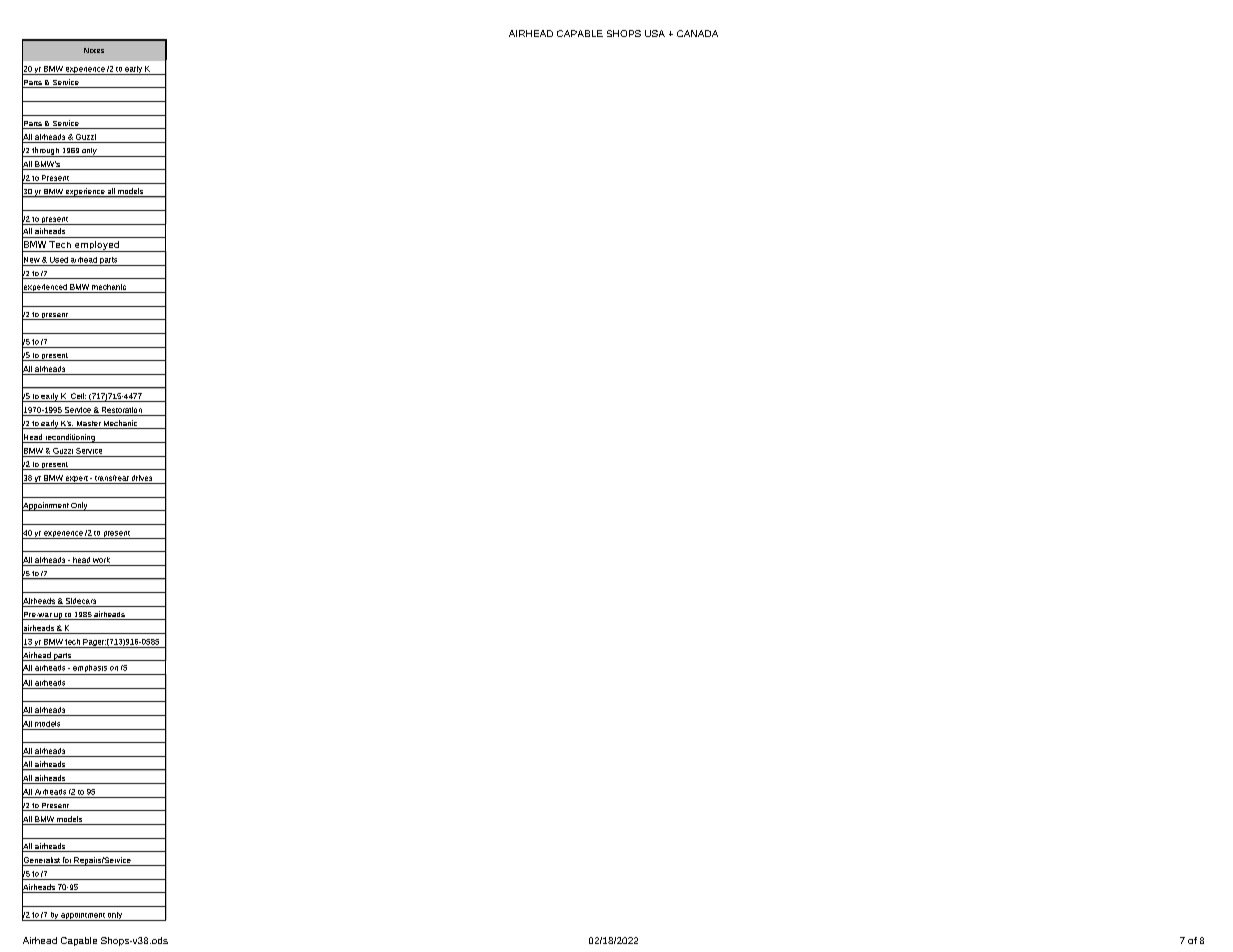  Describe the element at coordinates (122, 410) in the screenshot. I see `Restoration` at that location.
